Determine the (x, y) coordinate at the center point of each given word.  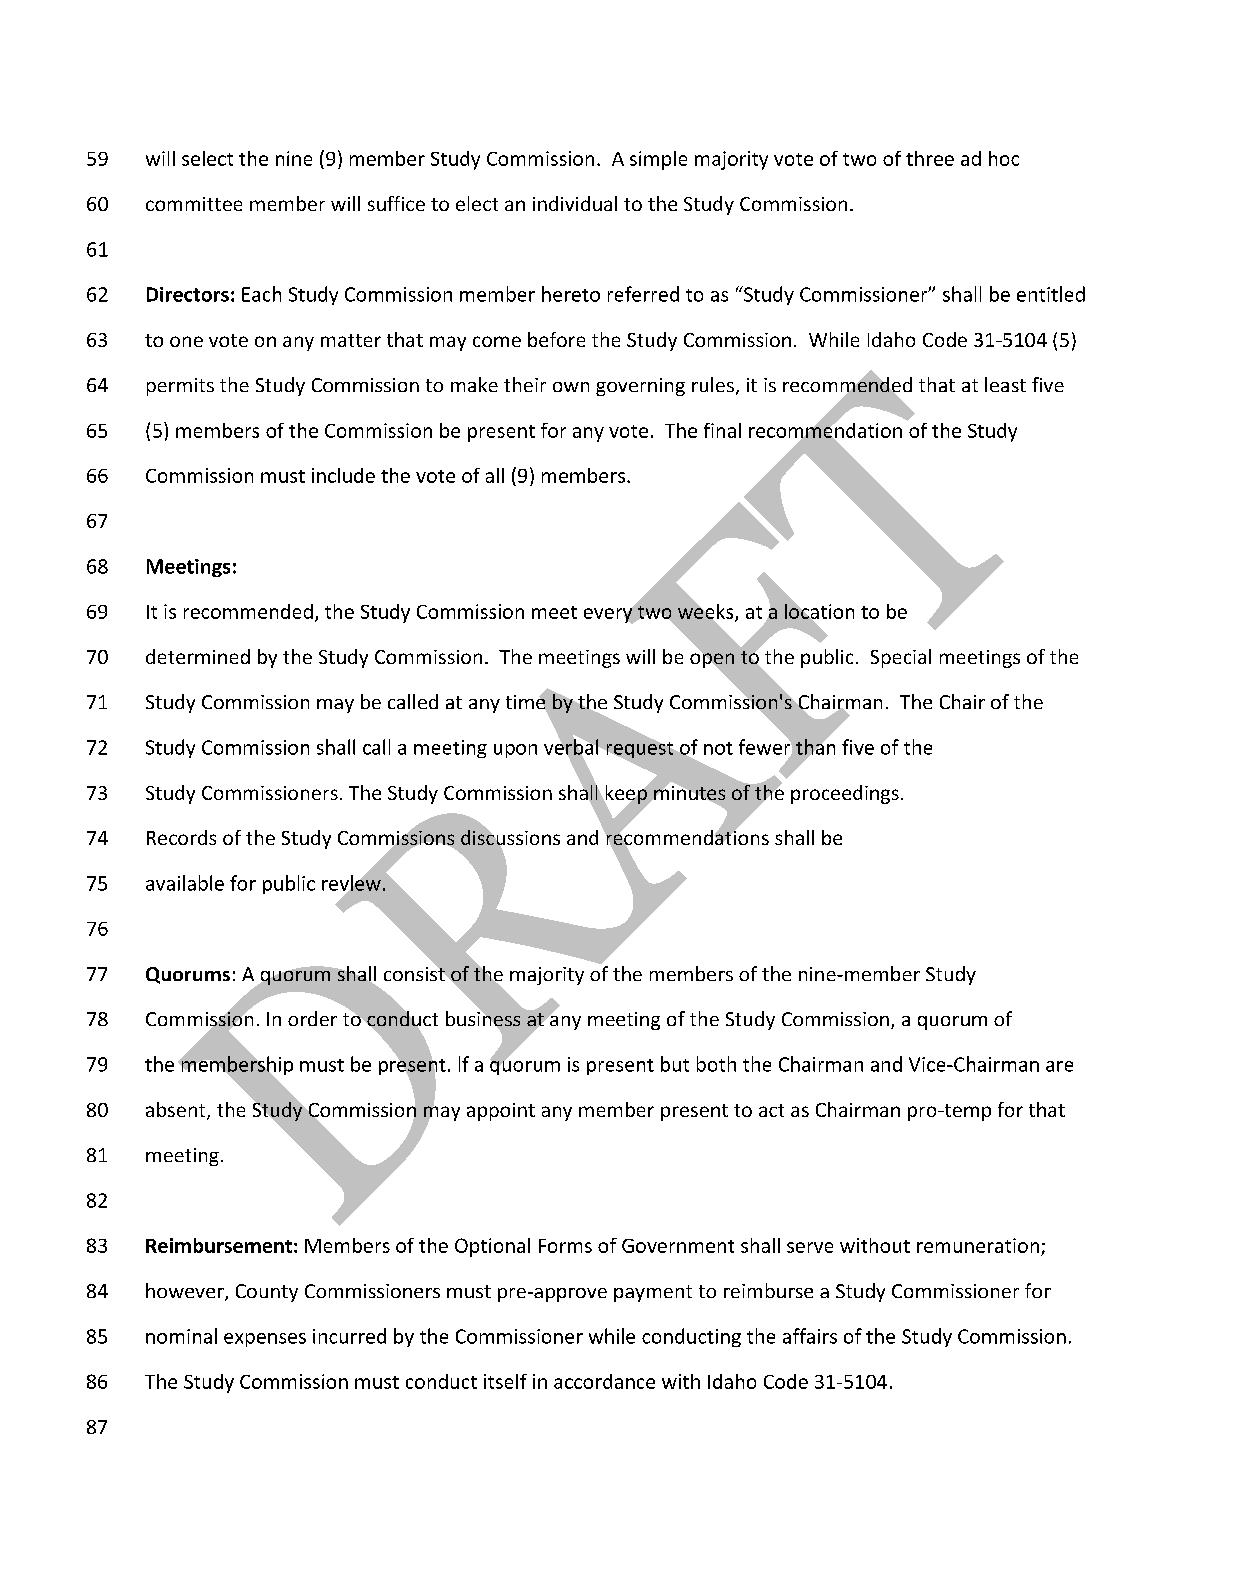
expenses (265, 1340)
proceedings (845, 794)
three (930, 158)
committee (194, 204)
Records (181, 837)
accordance (604, 1381)
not (718, 748)
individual (575, 203)
